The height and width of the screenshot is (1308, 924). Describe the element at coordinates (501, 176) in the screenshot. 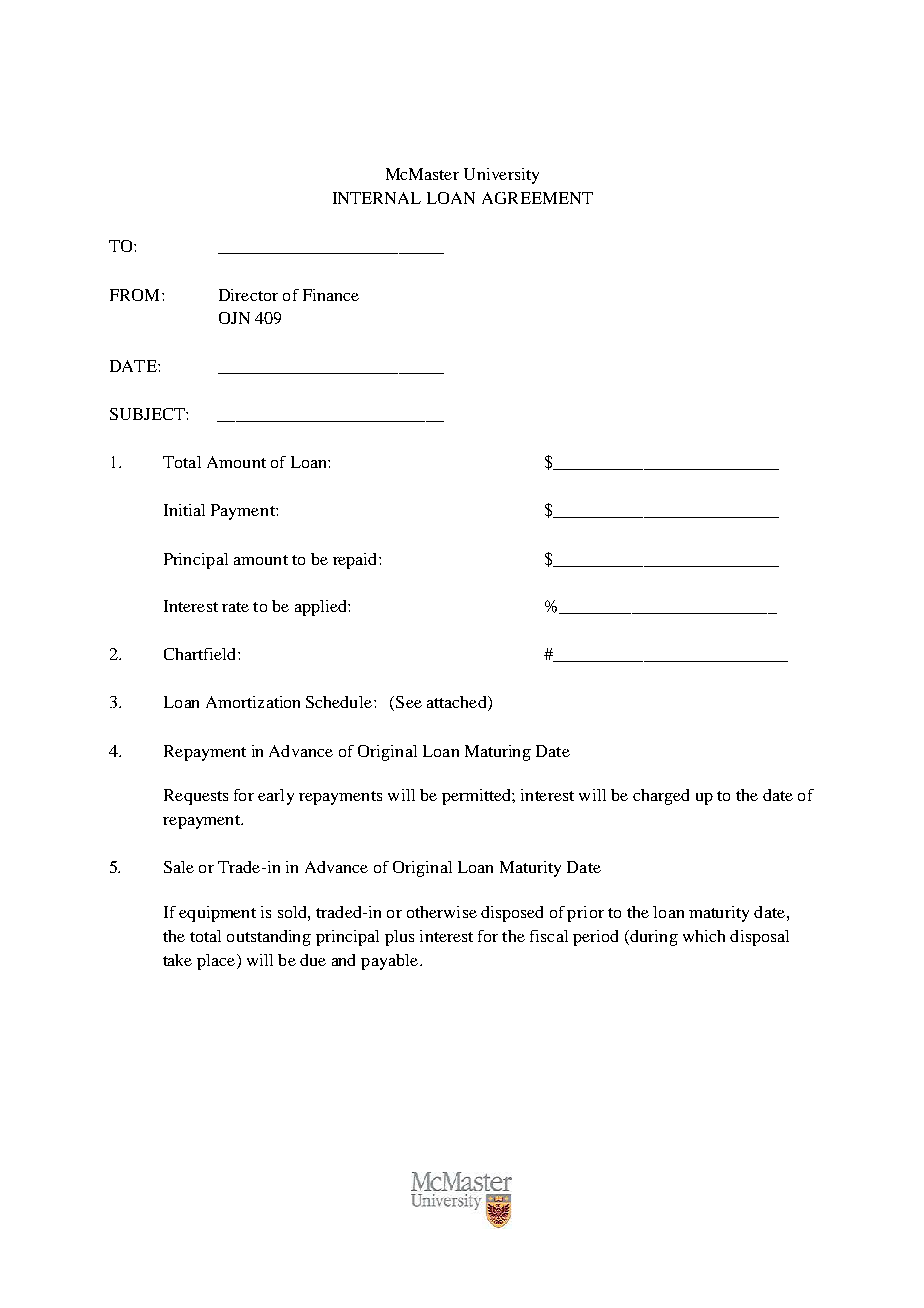

I see `University` at that location.
